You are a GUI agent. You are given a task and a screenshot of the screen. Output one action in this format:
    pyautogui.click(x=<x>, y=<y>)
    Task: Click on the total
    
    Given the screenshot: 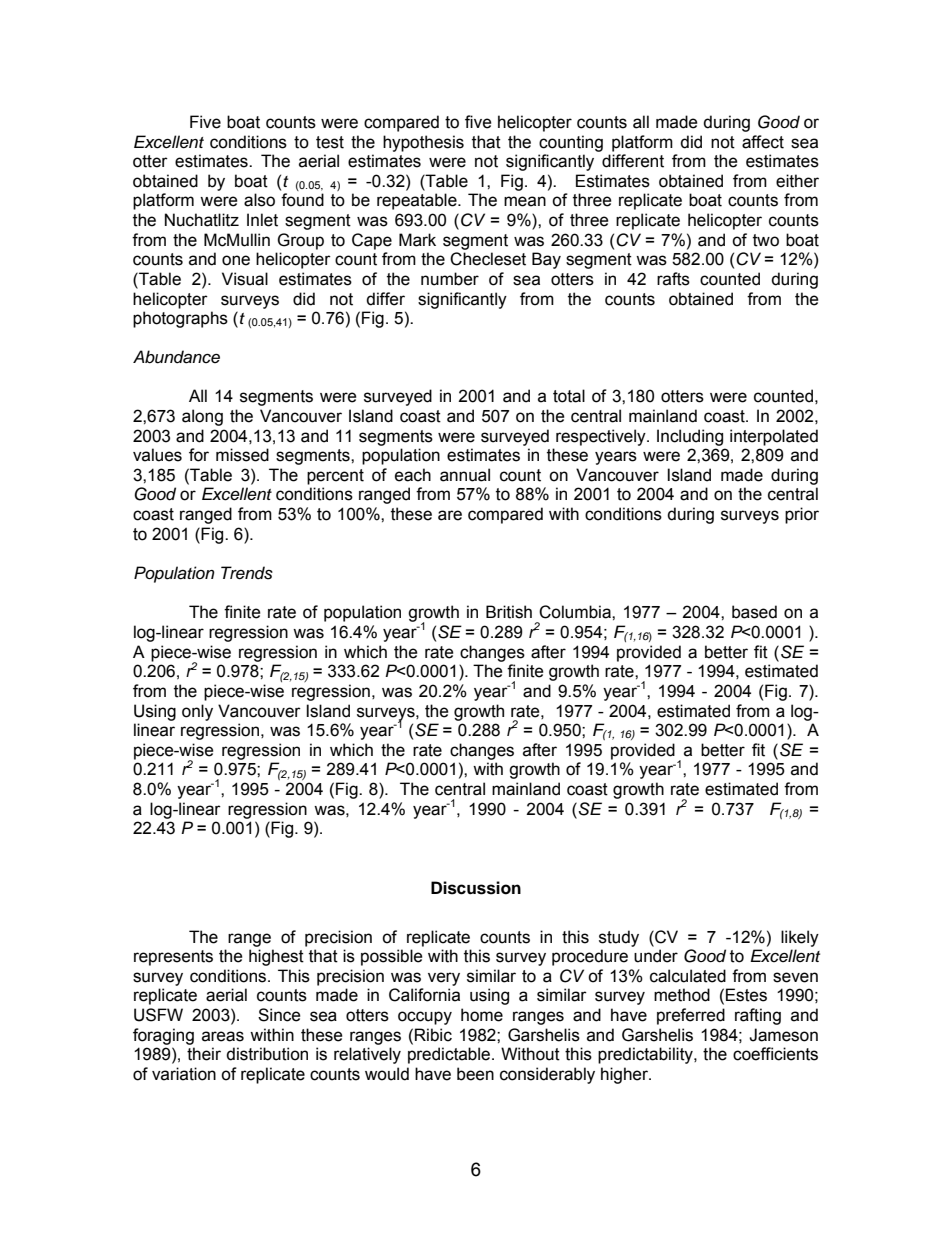 What is the action you would take?
    pyautogui.click(x=569, y=396)
